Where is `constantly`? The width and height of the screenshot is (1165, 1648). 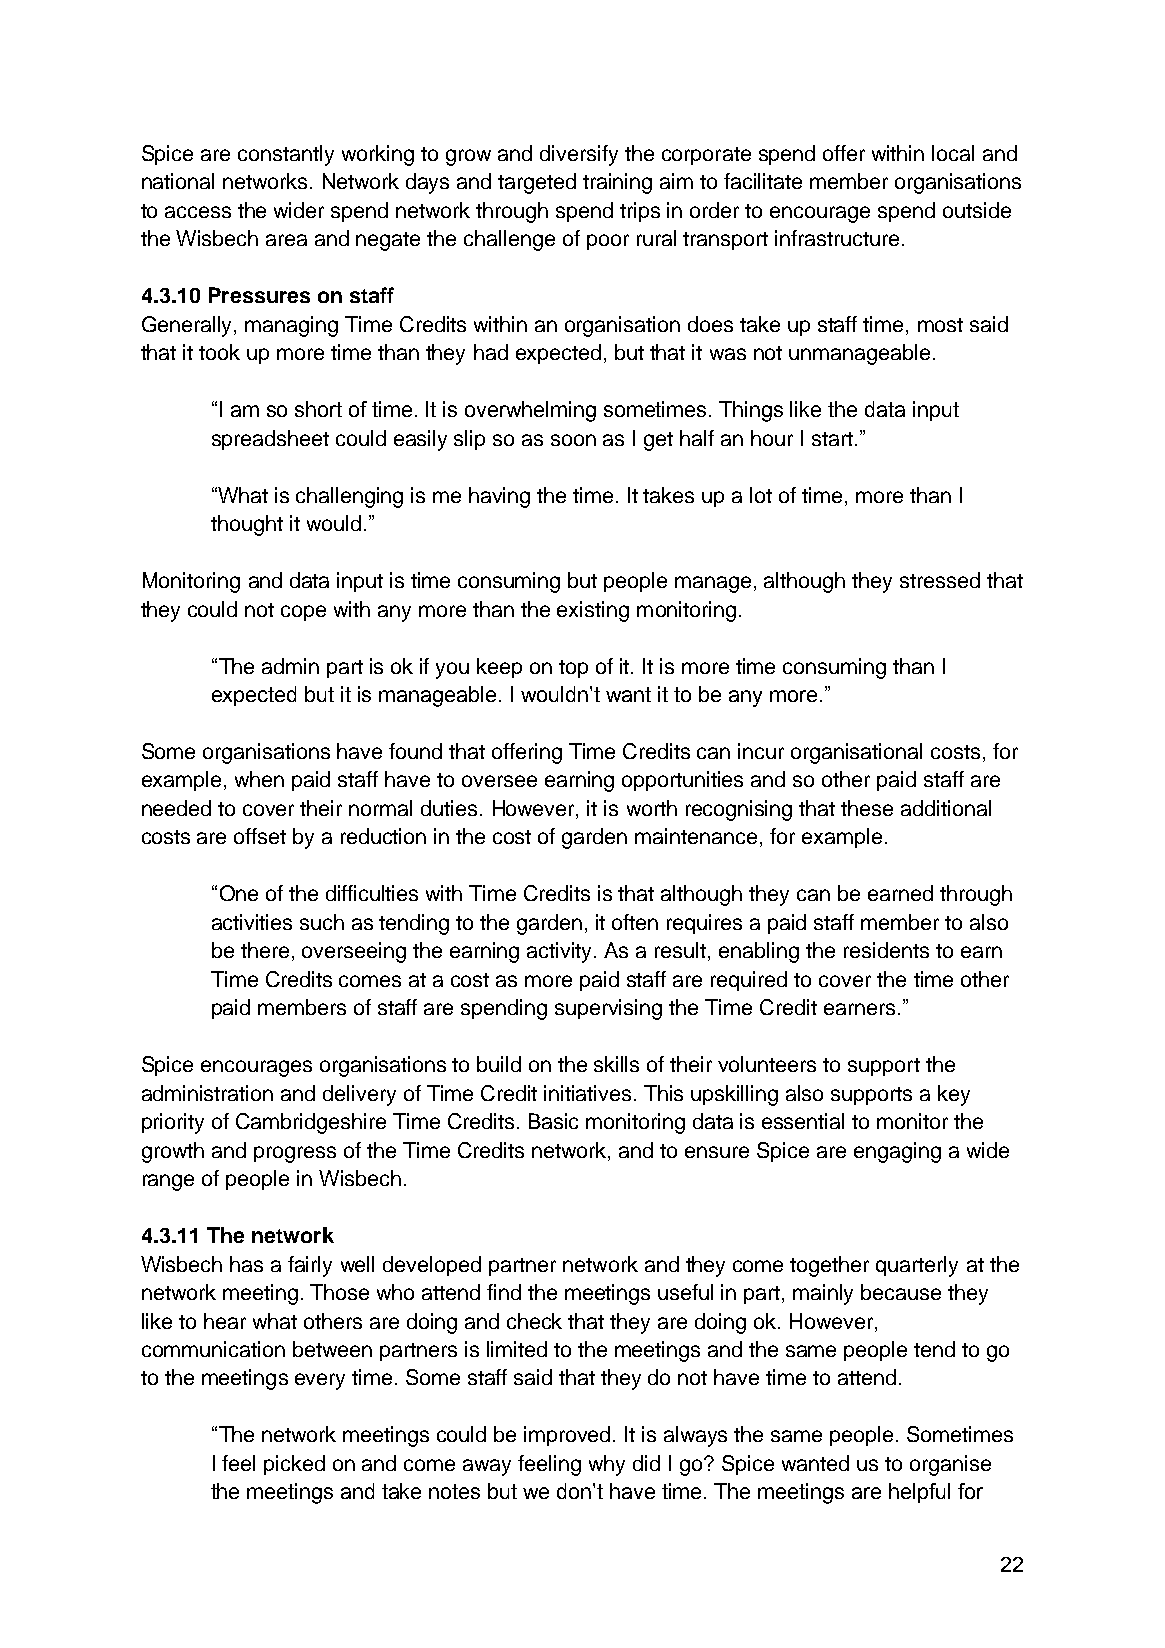
constantly is located at coordinates (286, 155).
